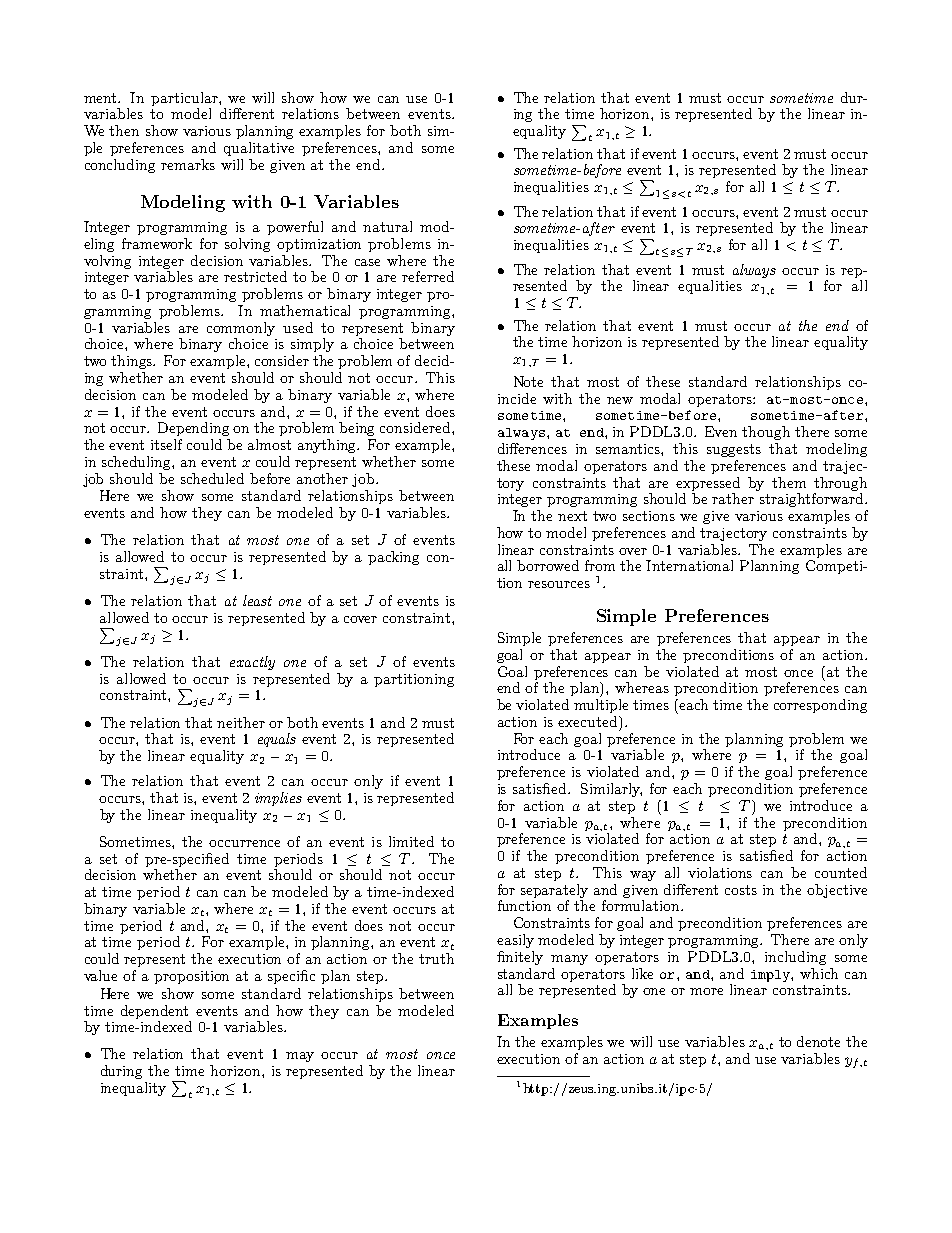 Image resolution: width=952 pixels, height=1233 pixels. I want to click on referred, so click(428, 276).
